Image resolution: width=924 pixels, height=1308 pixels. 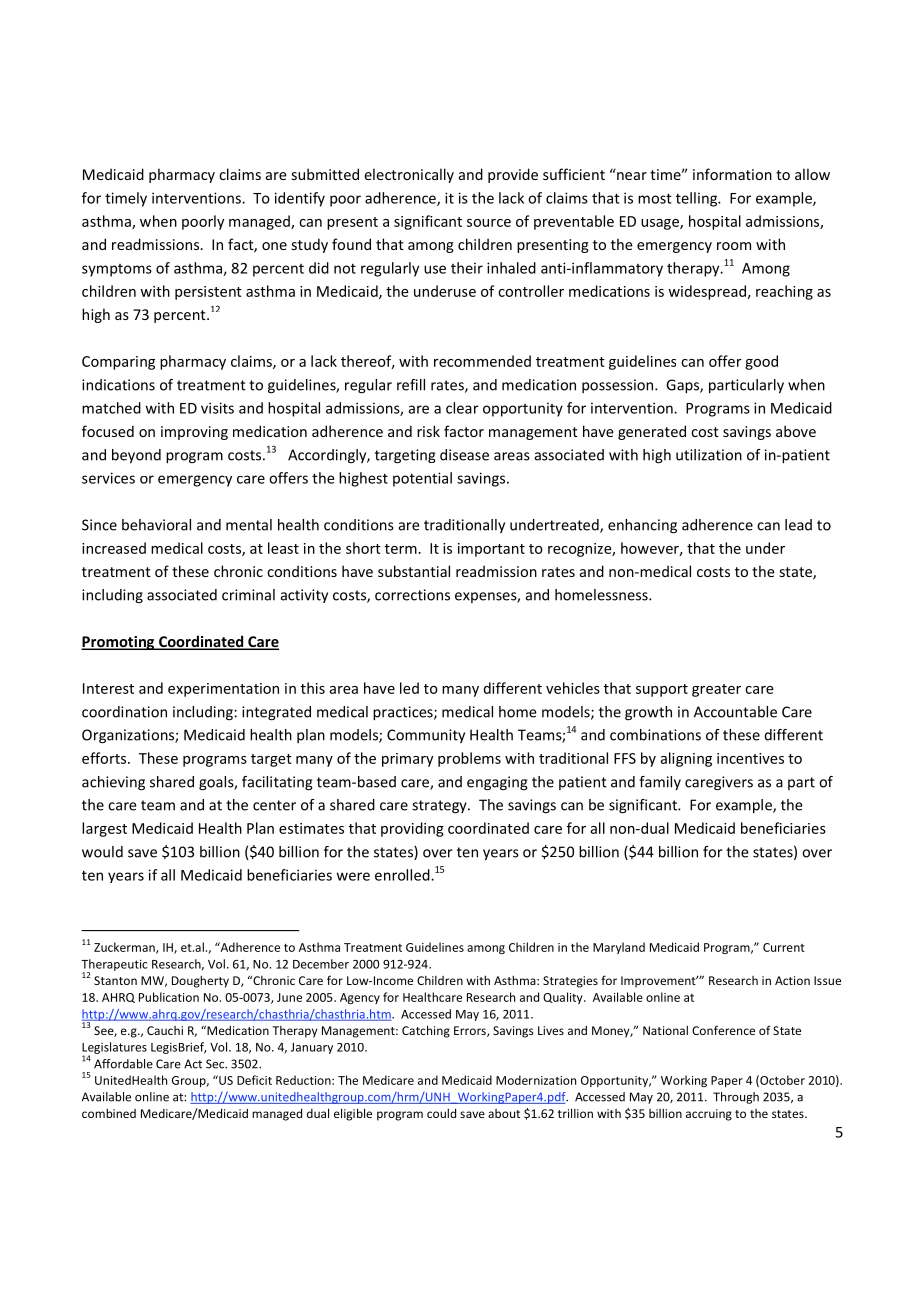 I want to click on corrections, so click(x=412, y=595).
